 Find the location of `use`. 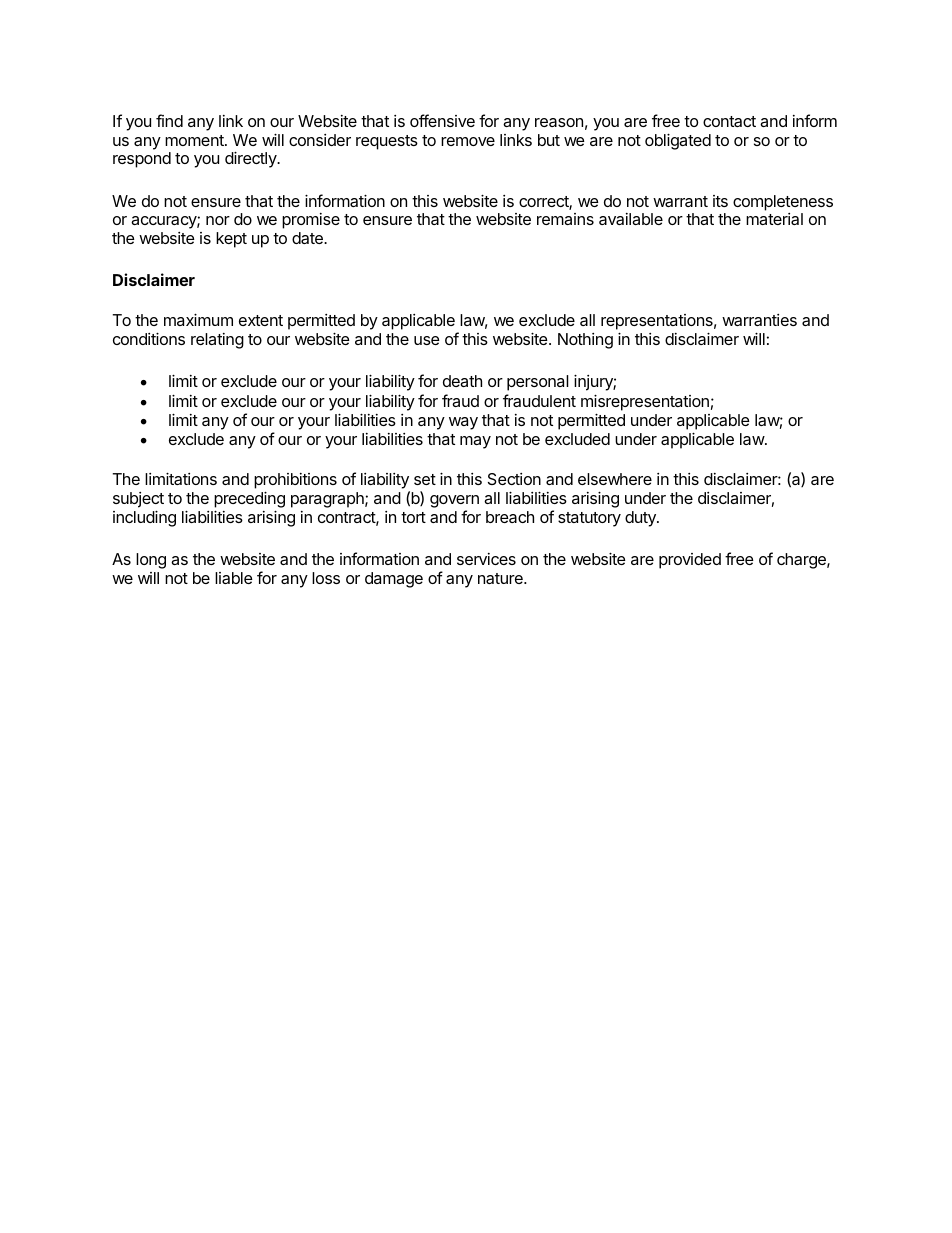

use is located at coordinates (427, 340).
